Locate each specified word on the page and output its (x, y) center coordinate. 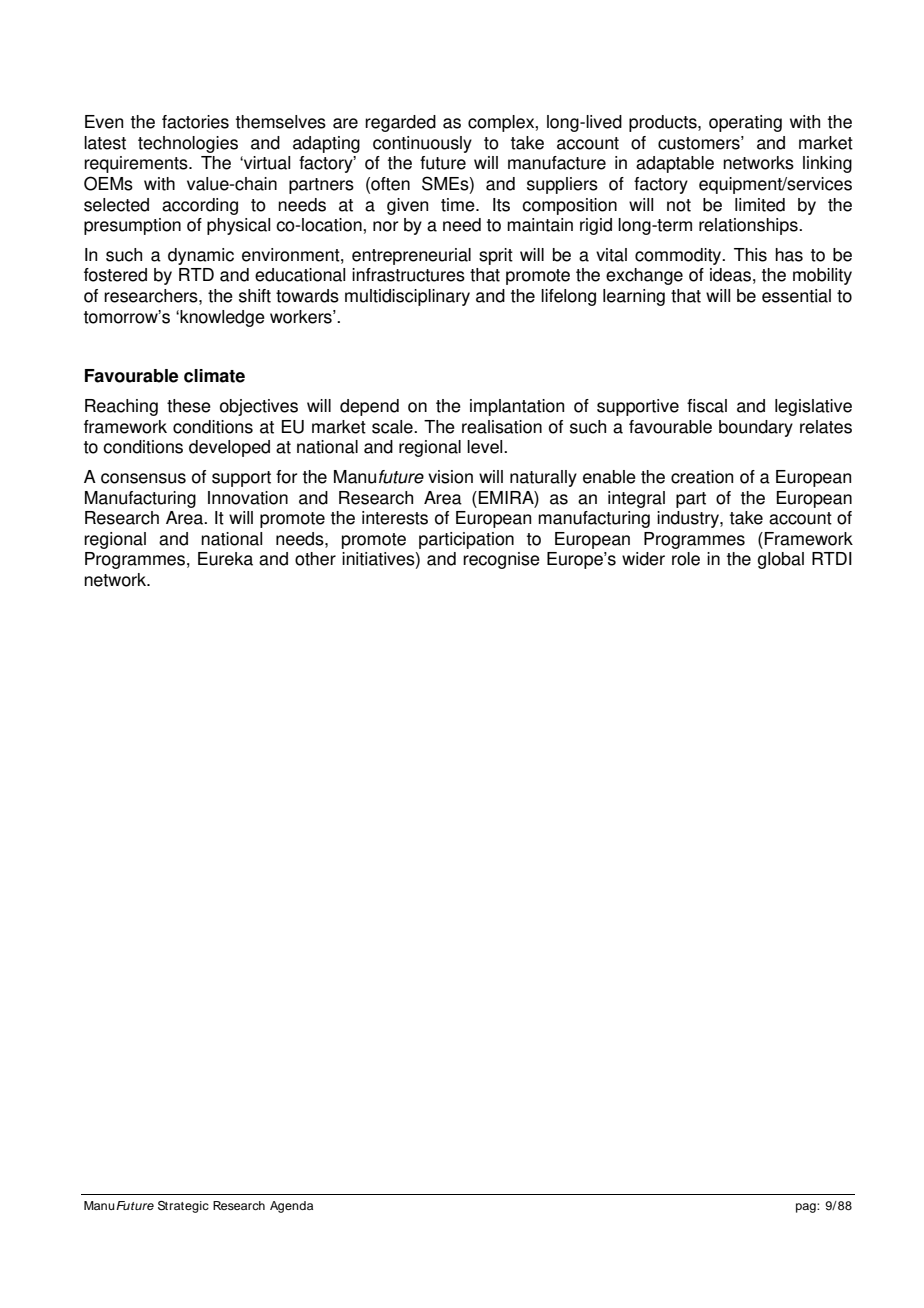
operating (745, 123)
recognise (501, 560)
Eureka (225, 559)
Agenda (291, 1207)
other (315, 559)
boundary (756, 428)
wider (643, 559)
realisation (502, 427)
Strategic (183, 1207)
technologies (188, 144)
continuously (422, 144)
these (189, 406)
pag (807, 1208)
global (781, 560)
